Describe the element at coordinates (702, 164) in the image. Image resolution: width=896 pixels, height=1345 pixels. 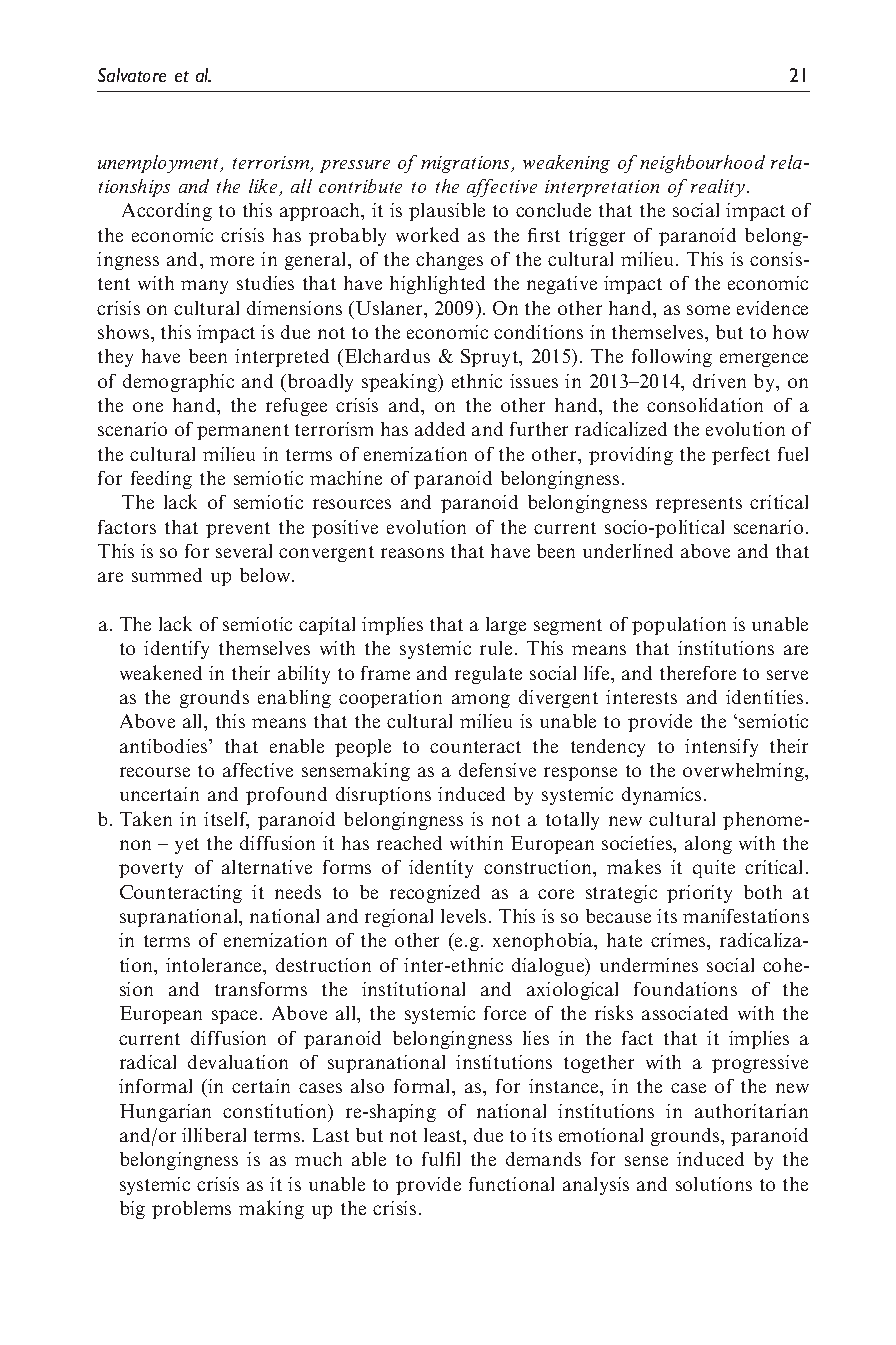
I see `neighbourhood` at that location.
